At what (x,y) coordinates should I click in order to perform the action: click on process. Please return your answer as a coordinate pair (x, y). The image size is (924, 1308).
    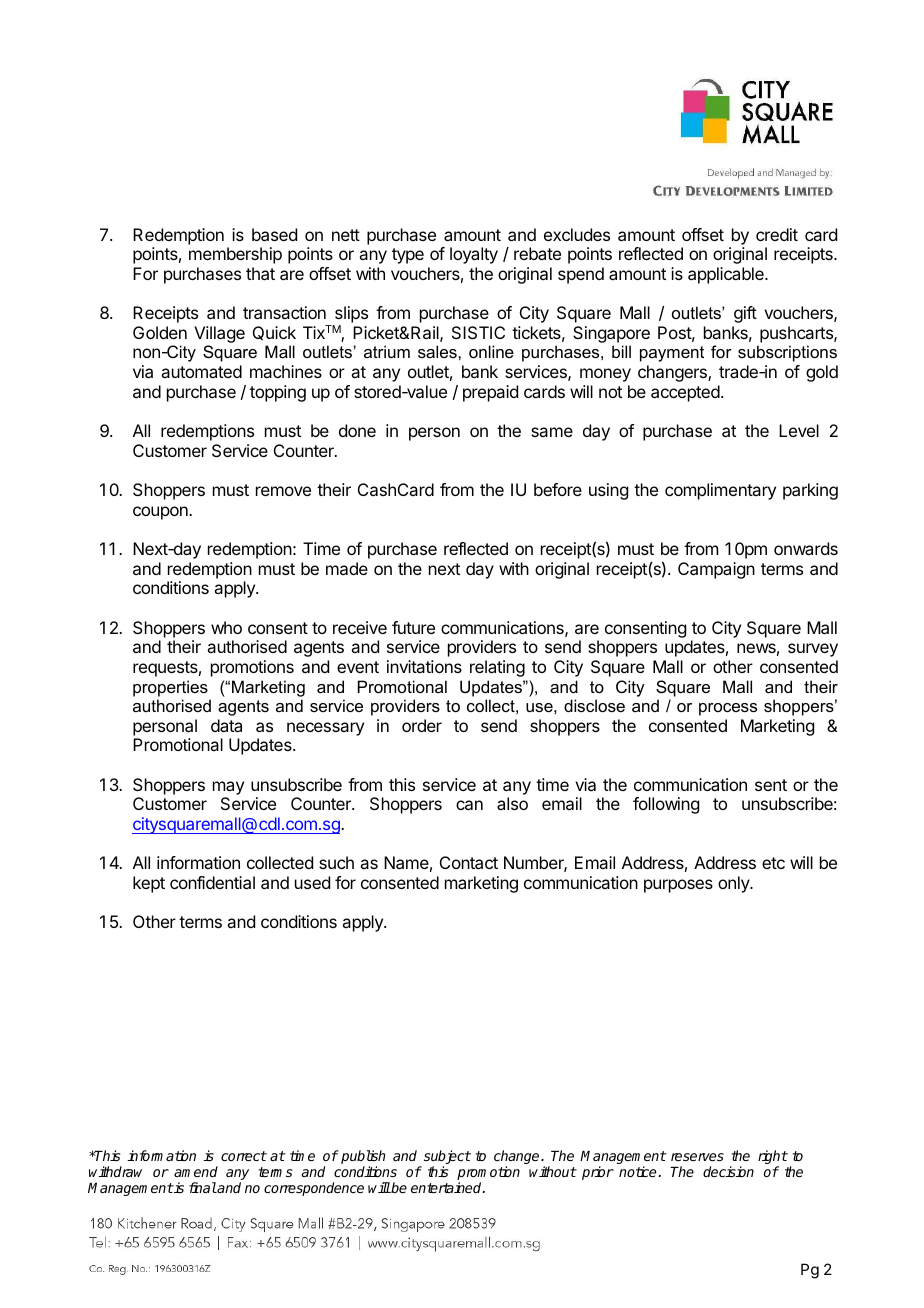
    Looking at the image, I should click on (728, 709).
